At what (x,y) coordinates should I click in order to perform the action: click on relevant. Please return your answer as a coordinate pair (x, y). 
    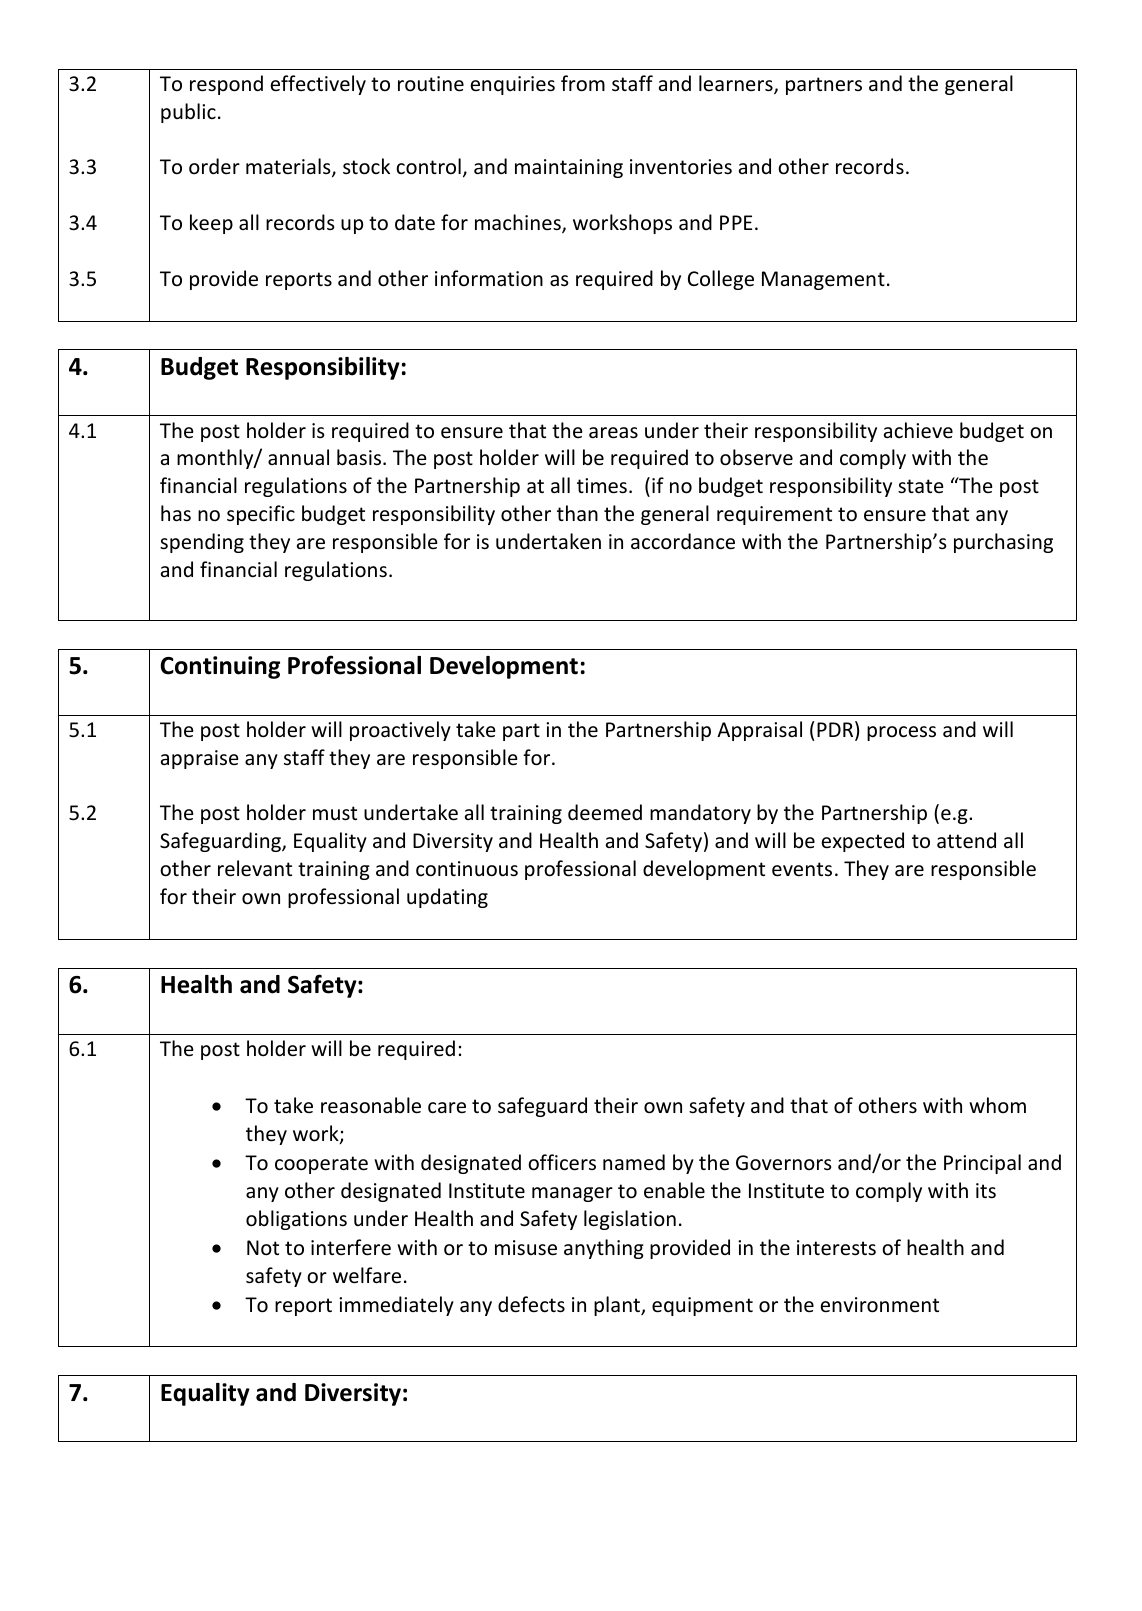
    Looking at the image, I should click on (255, 868).
